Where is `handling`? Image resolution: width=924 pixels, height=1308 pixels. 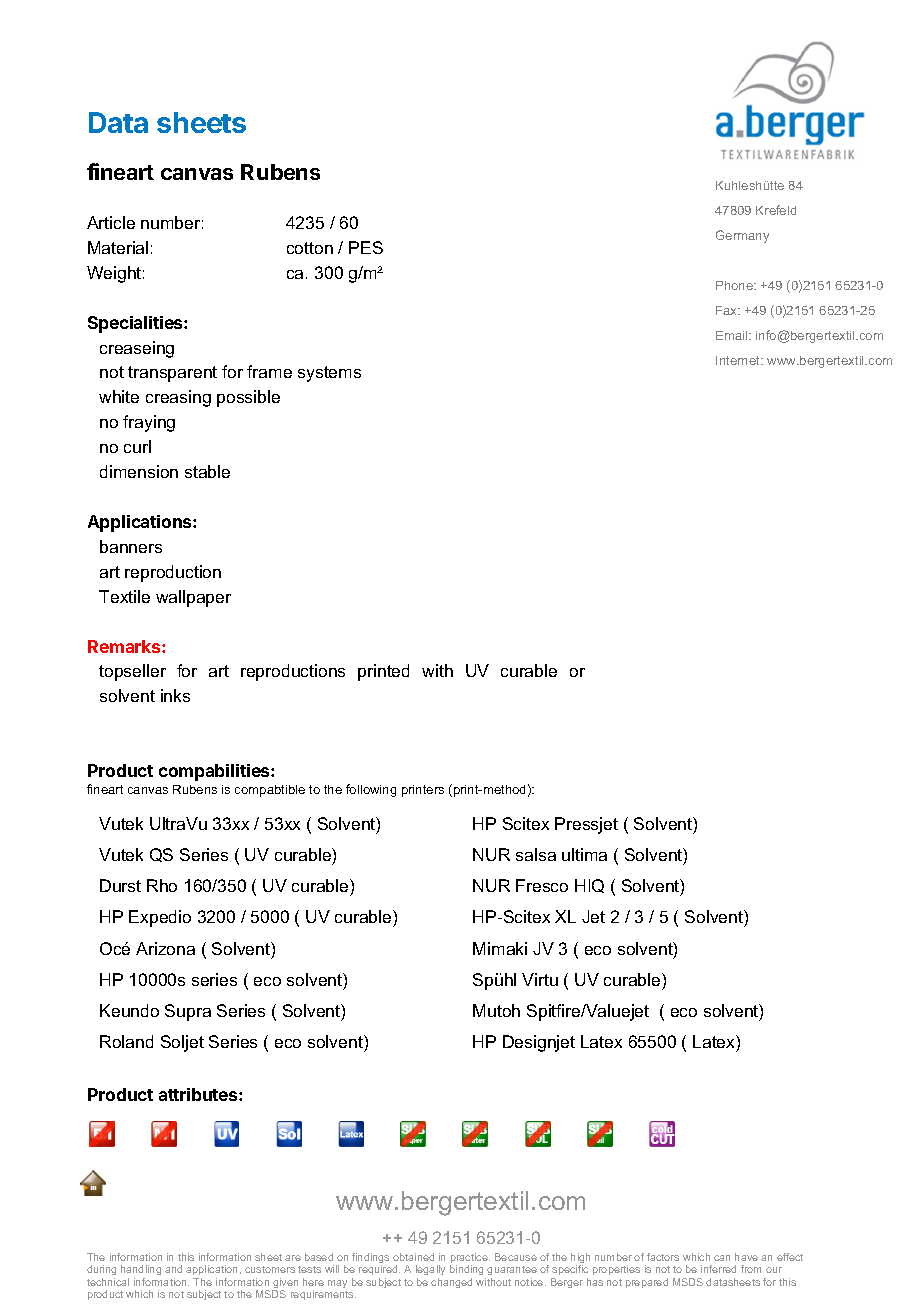
handling is located at coordinates (141, 1272).
